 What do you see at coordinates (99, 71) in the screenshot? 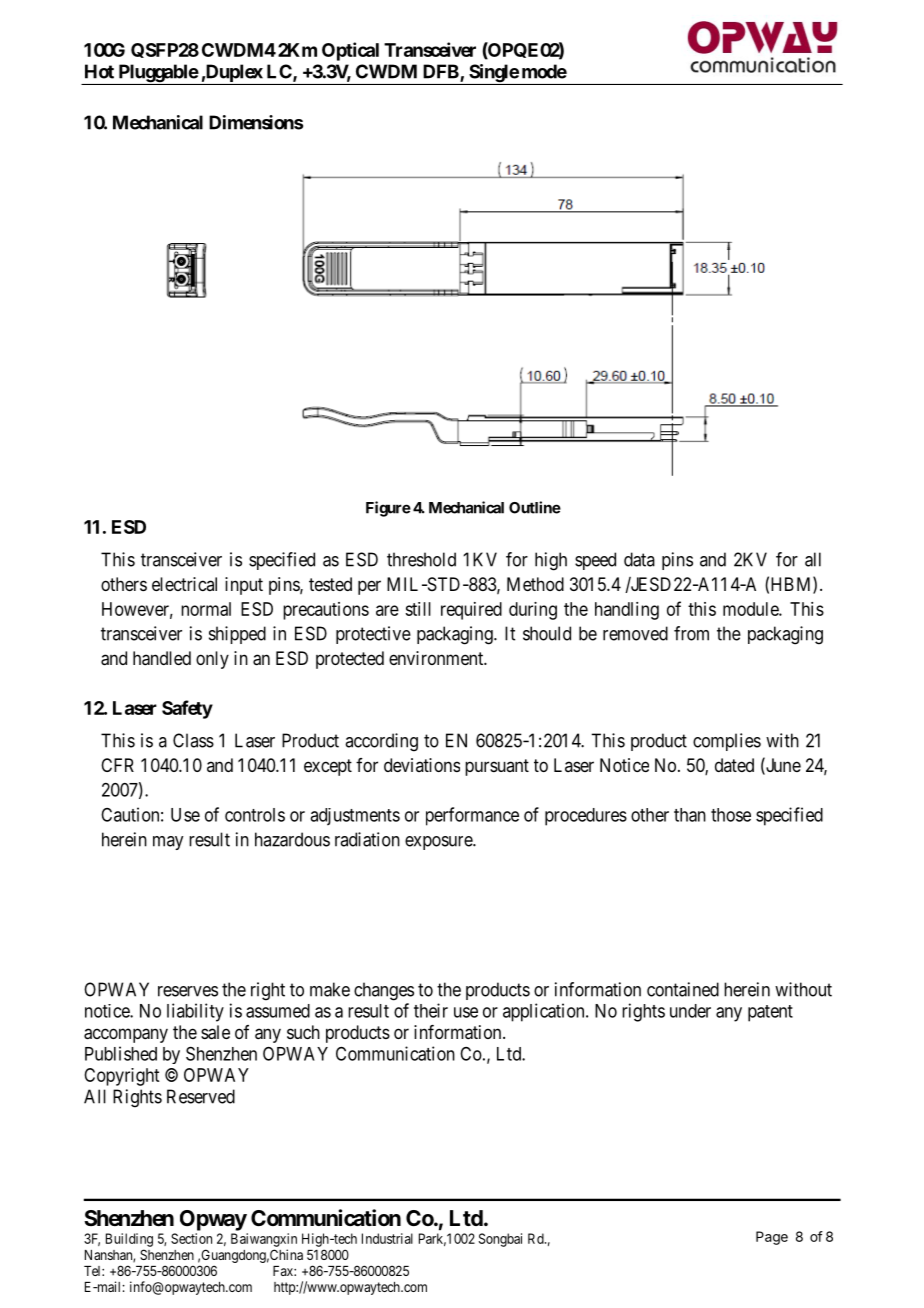
I see `Hot` at bounding box center [99, 71].
